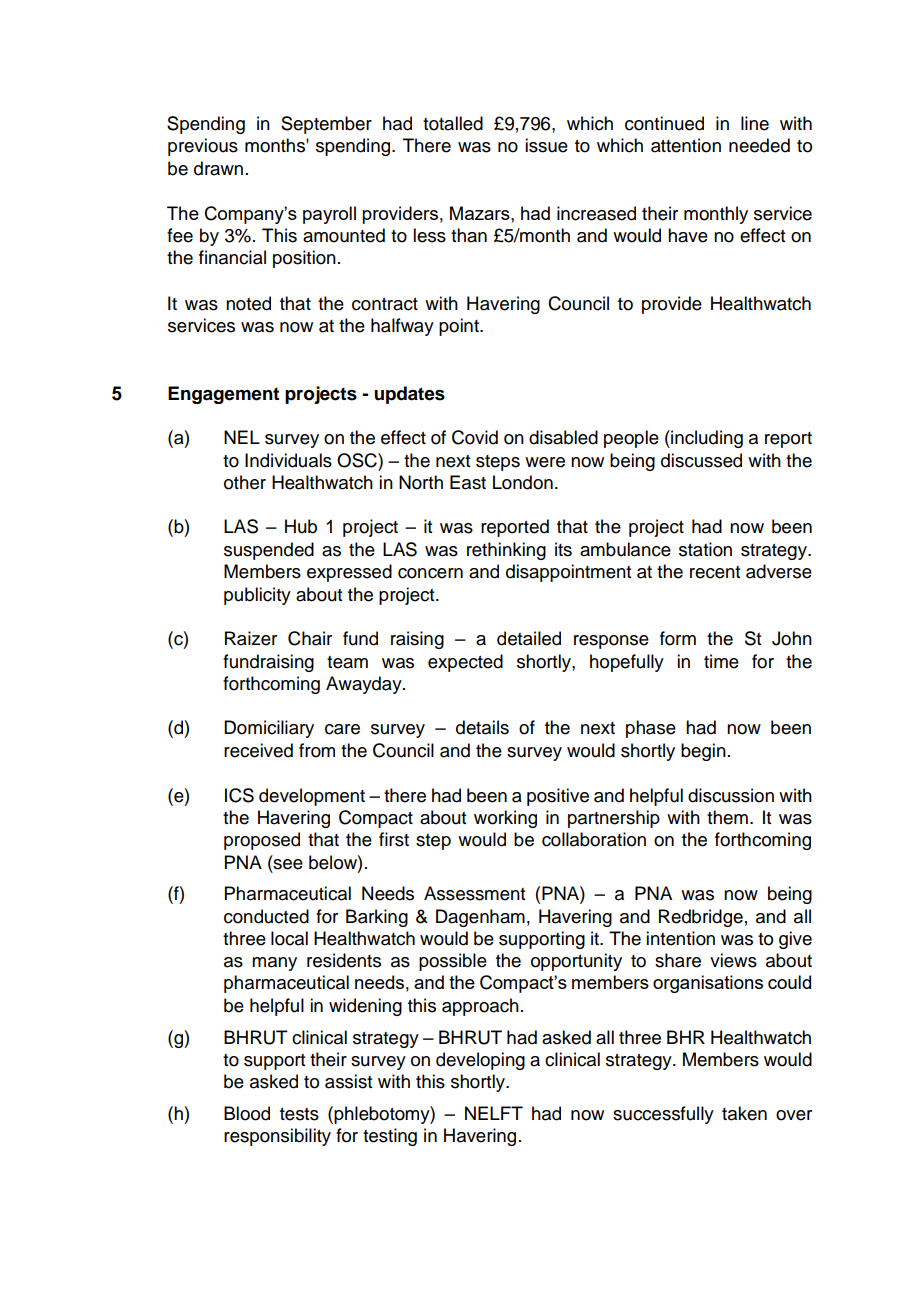  I want to click on attention, so click(686, 145).
